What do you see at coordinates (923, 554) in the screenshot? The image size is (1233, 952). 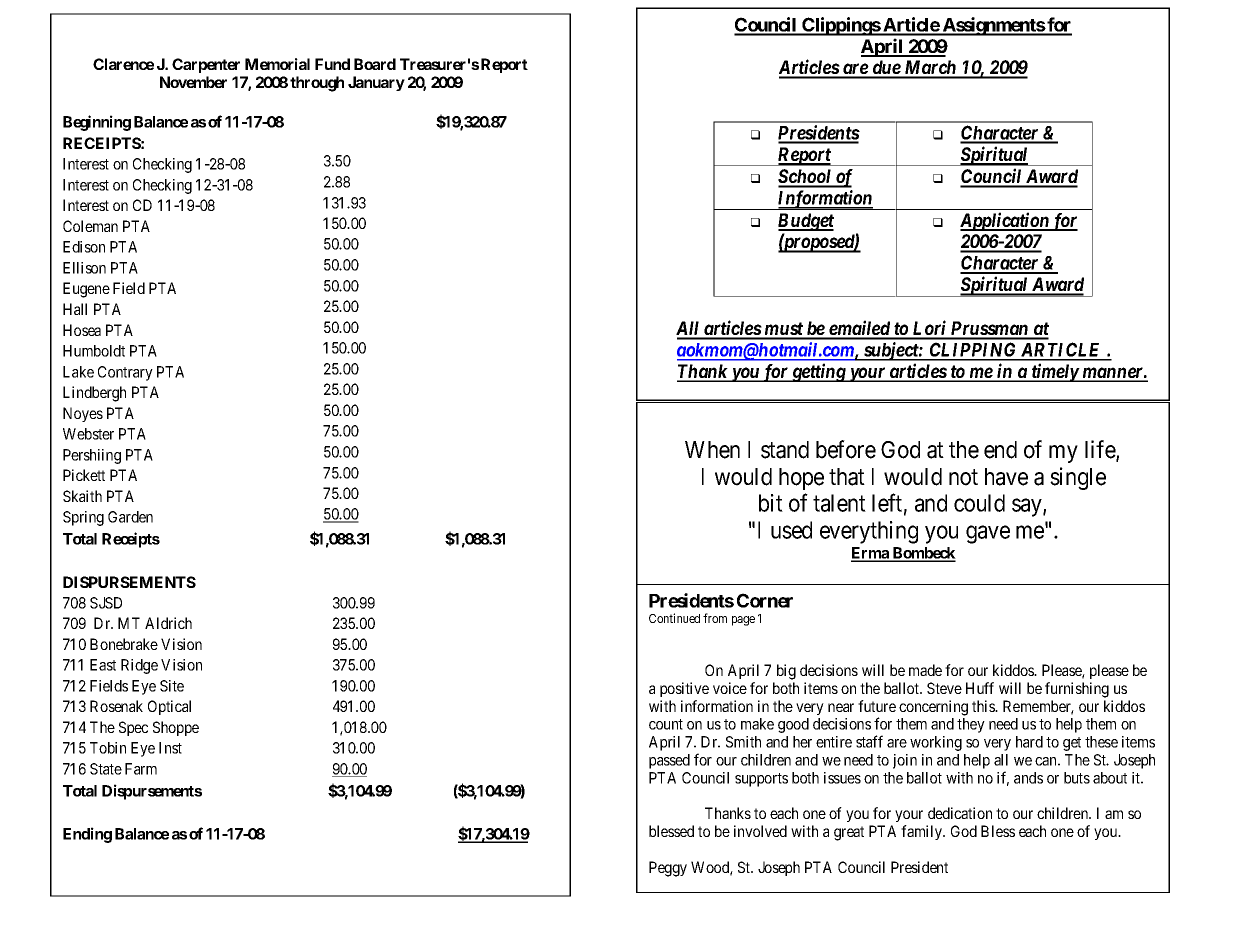 I see `Bombeck` at bounding box center [923, 554].
